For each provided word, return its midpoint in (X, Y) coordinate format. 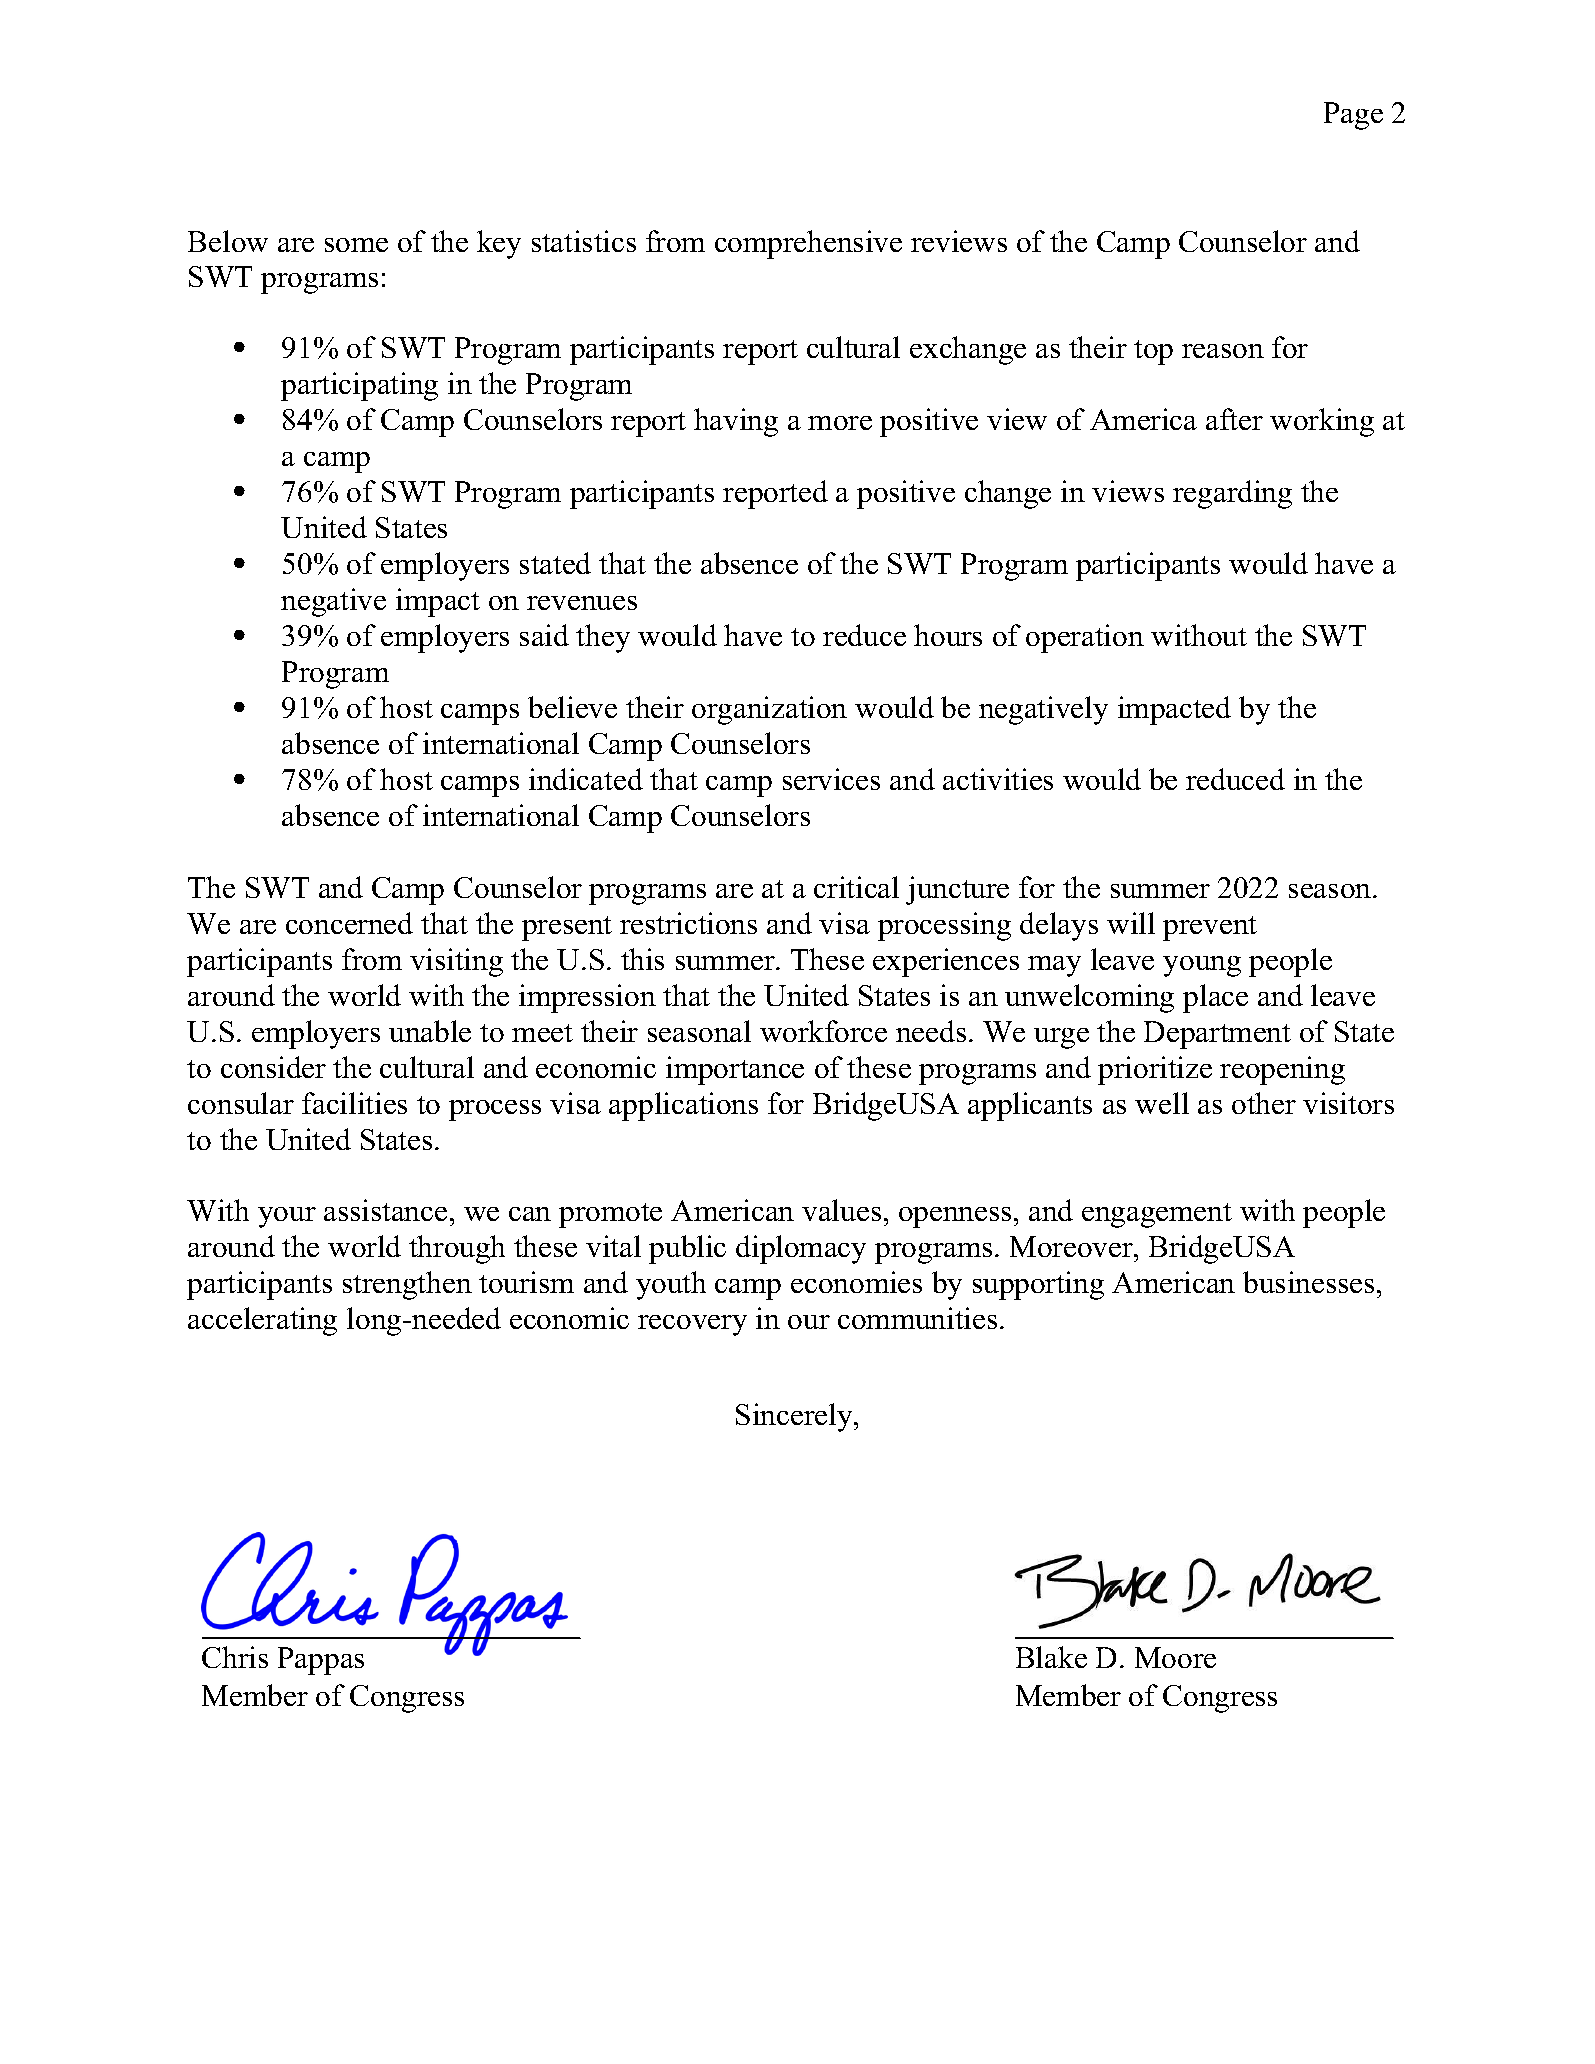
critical (856, 887)
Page (1353, 116)
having (736, 422)
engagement (1157, 1215)
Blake (1051, 1657)
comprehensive (808, 244)
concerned (349, 923)
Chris (235, 1657)
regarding (1232, 494)
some (356, 245)
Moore (1175, 1657)
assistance (385, 1210)
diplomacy (801, 1249)
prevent (1210, 928)
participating (359, 386)
